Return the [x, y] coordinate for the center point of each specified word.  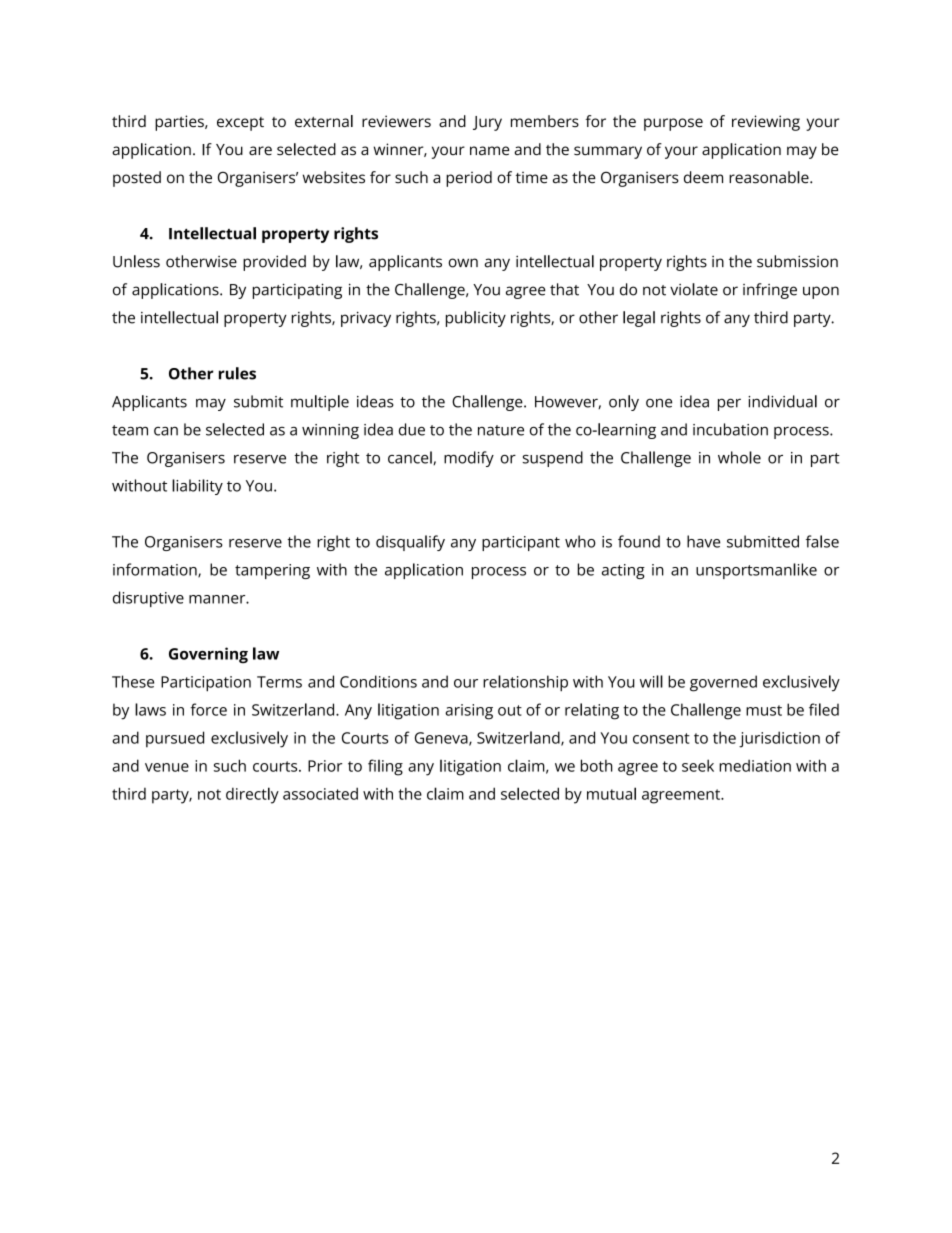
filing [385, 767]
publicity [476, 319]
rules [237, 373]
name [490, 151]
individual [782, 401]
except [240, 124]
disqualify [410, 543]
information [156, 570]
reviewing [766, 123]
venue [167, 767]
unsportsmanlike [756, 571]
